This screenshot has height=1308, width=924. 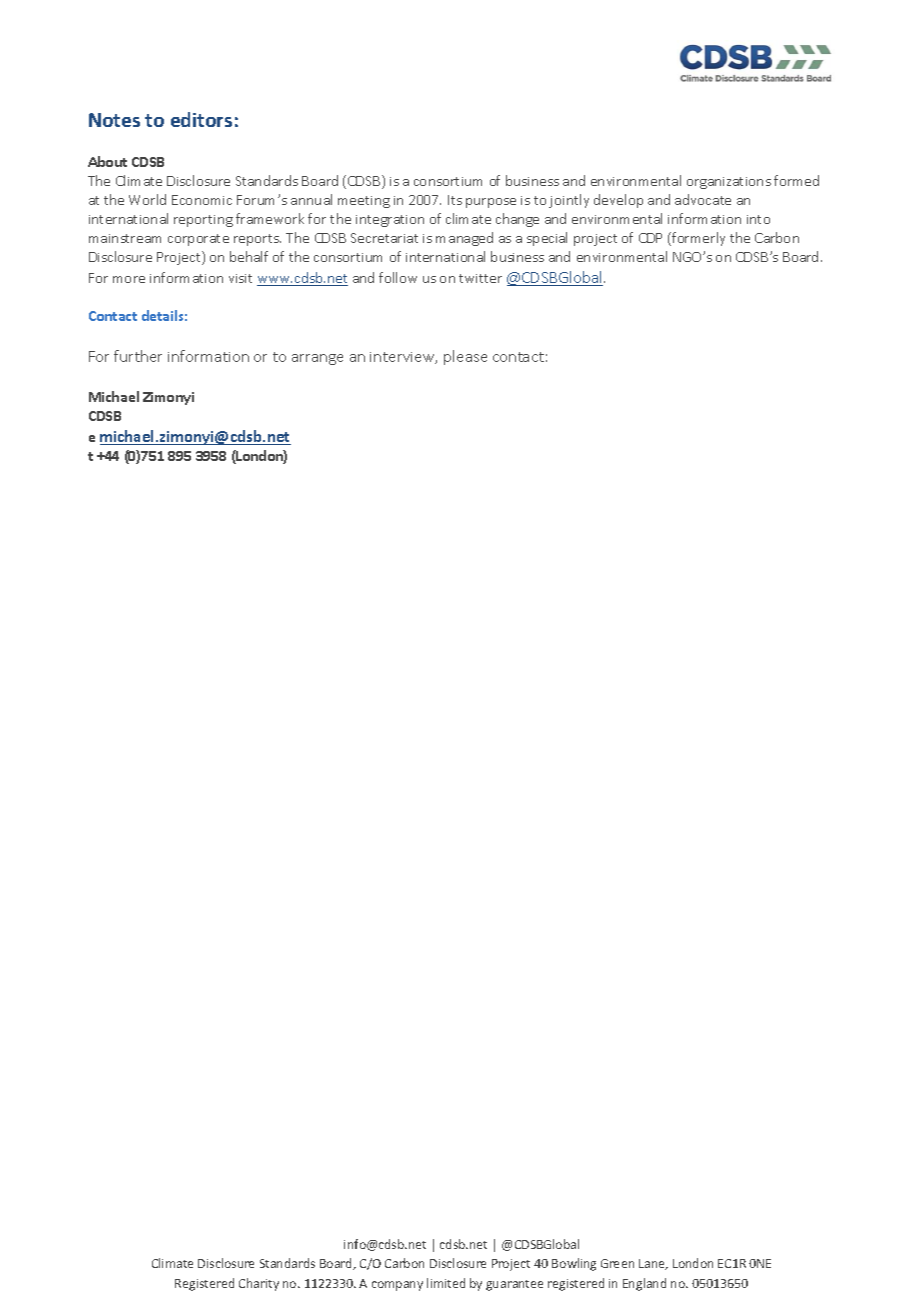 What do you see at coordinates (465, 357) in the screenshot?
I see `please` at bounding box center [465, 357].
